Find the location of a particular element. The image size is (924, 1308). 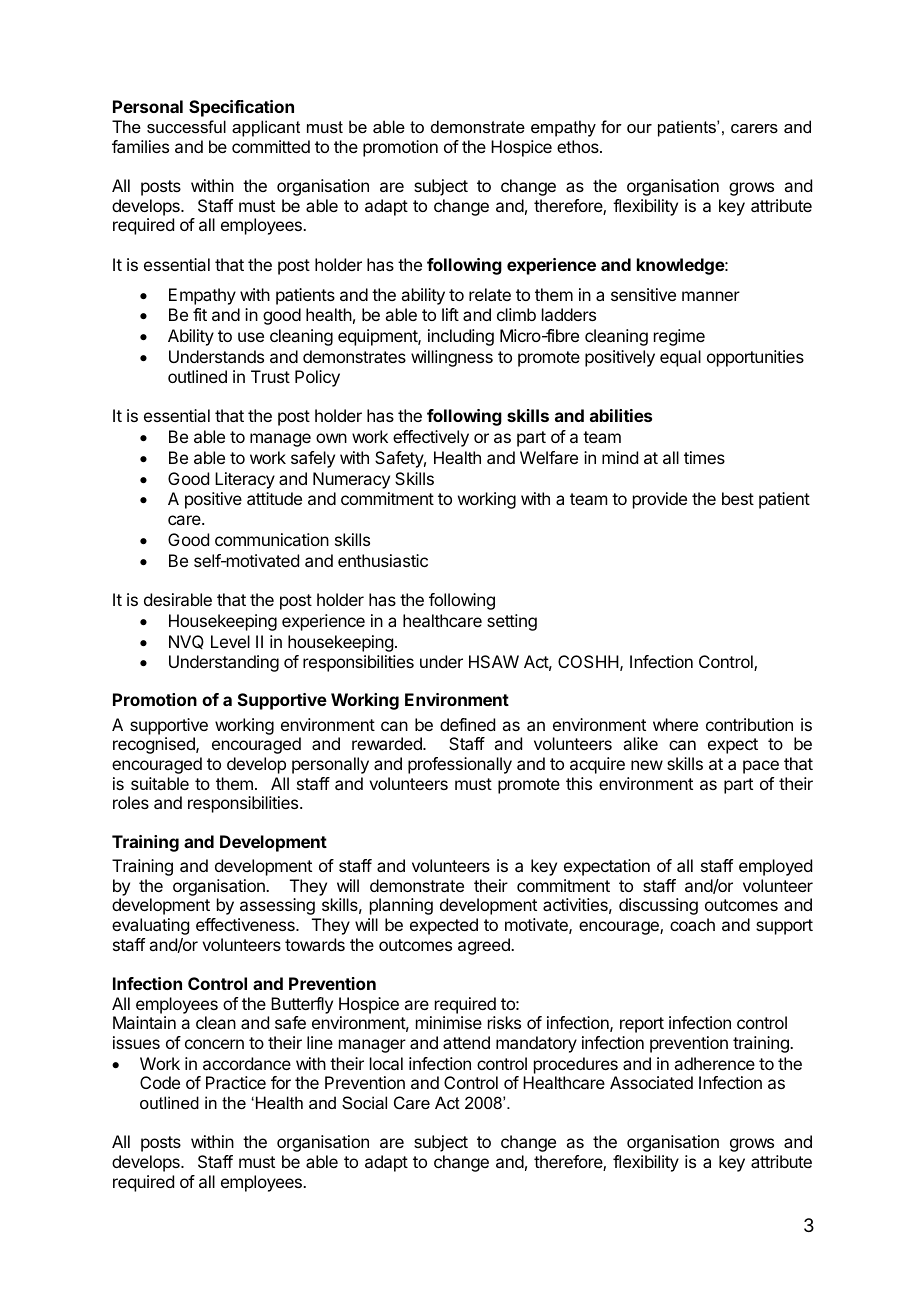

Practice is located at coordinates (236, 1082).
